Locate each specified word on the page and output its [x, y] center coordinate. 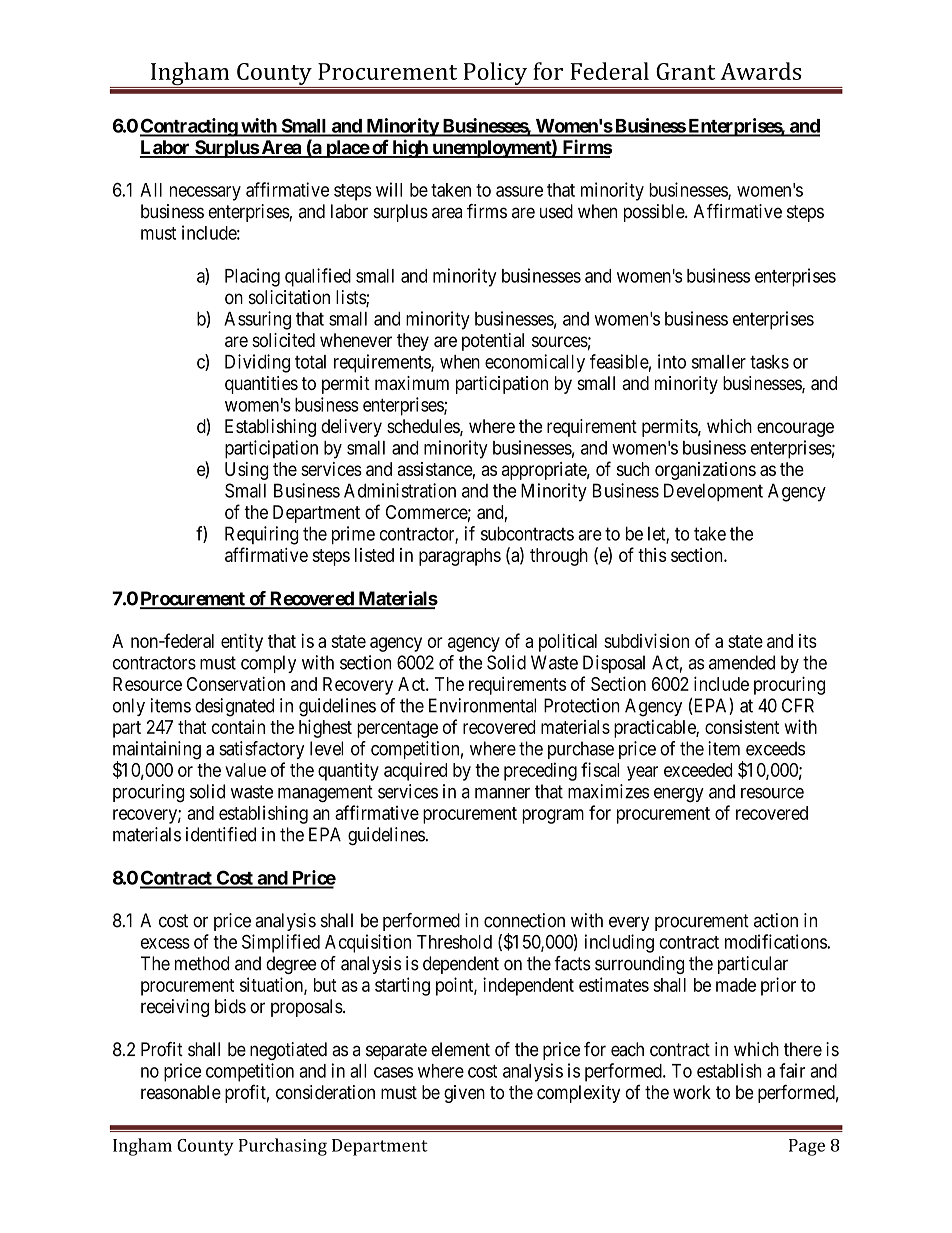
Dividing [257, 363]
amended [742, 662]
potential [493, 342]
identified [221, 834]
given [464, 1094]
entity [242, 642]
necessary [205, 193]
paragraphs [460, 557]
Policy [495, 75]
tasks [769, 362]
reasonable [181, 1092]
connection [524, 920]
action [776, 920]
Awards [760, 71]
